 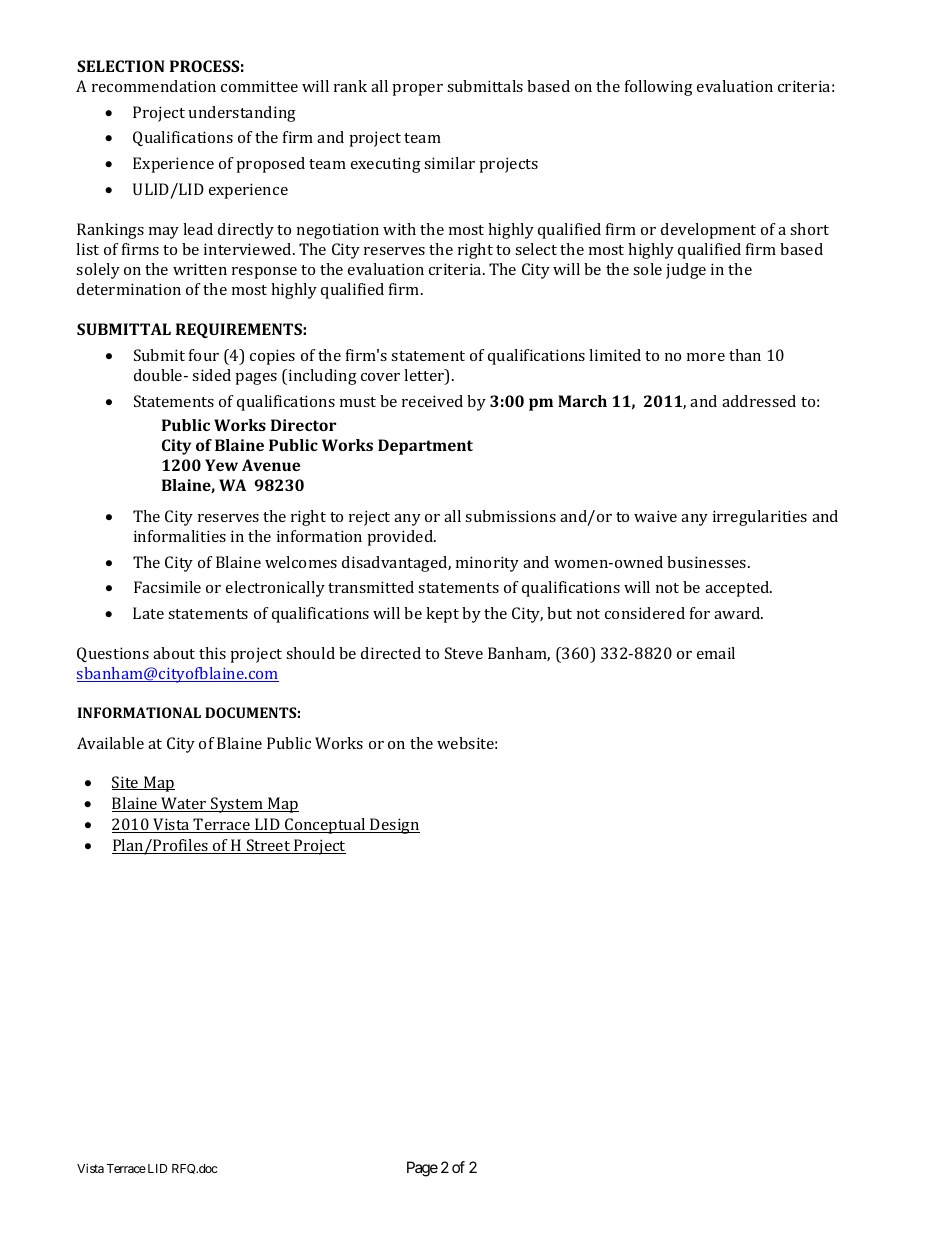 What do you see at coordinates (425, 447) in the screenshot?
I see `Department` at bounding box center [425, 447].
